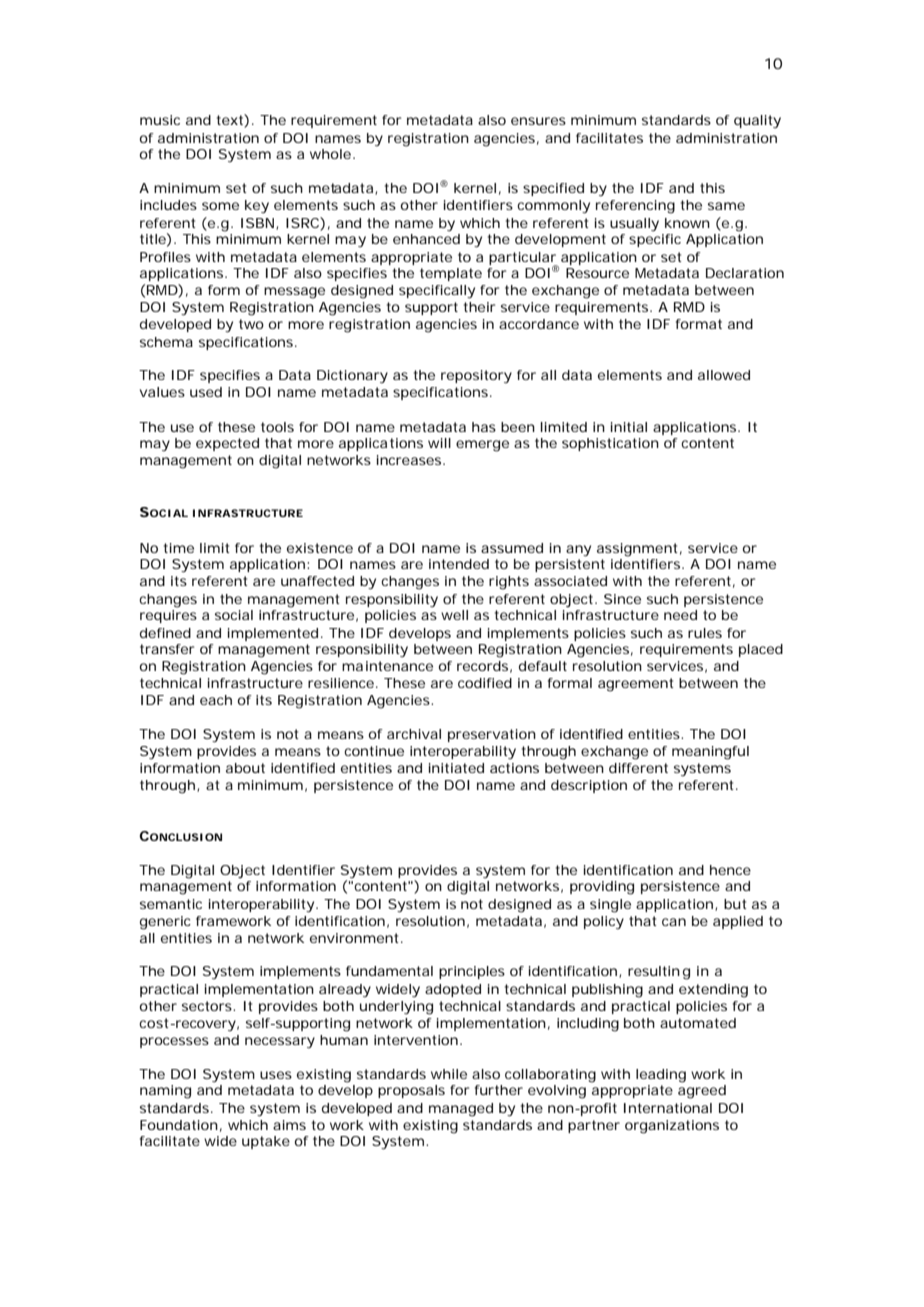  What do you see at coordinates (245, 768) in the screenshot?
I see `about` at bounding box center [245, 768].
